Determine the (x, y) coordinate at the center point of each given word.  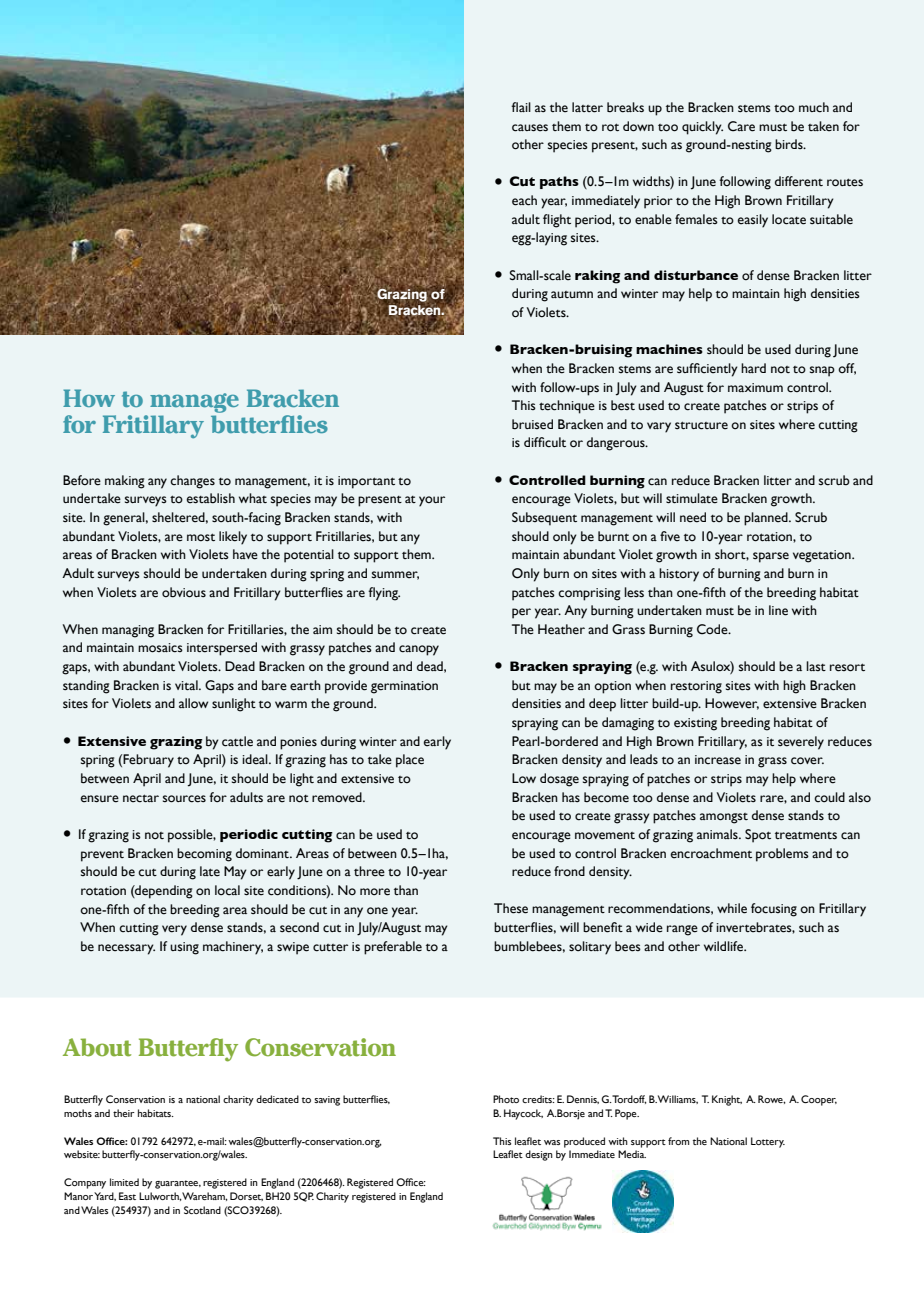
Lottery (768, 1142)
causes (530, 128)
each (524, 200)
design (539, 1155)
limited (124, 1182)
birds (790, 144)
